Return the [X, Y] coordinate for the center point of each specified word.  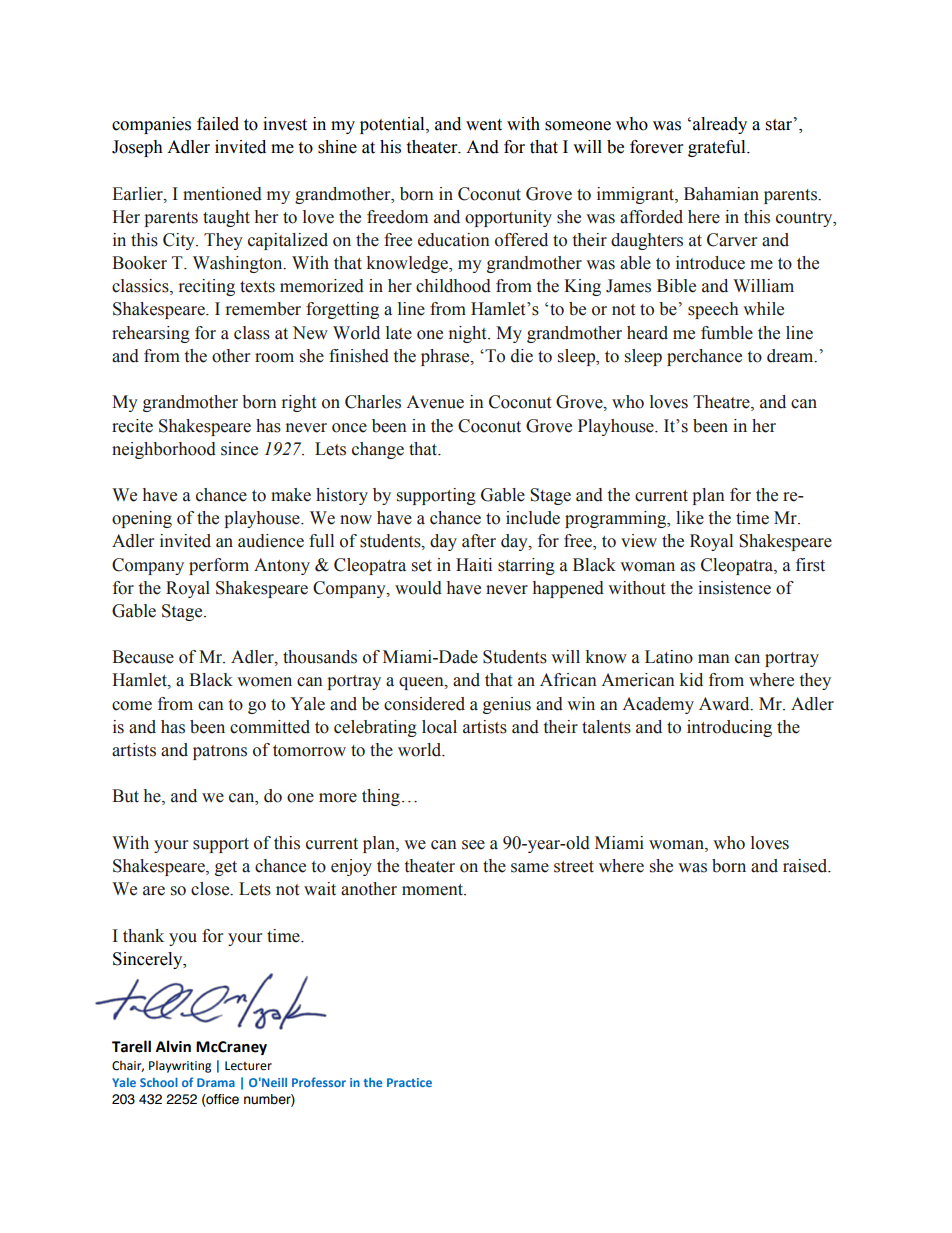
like [690, 518]
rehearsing [151, 334]
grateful [718, 148]
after [479, 541]
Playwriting [180, 1067]
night [469, 334]
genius [507, 705]
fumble [727, 333]
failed [218, 124]
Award [725, 704]
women [264, 682]
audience [271, 541]
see [473, 845]
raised [806, 866]
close [211, 889]
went [484, 125]
